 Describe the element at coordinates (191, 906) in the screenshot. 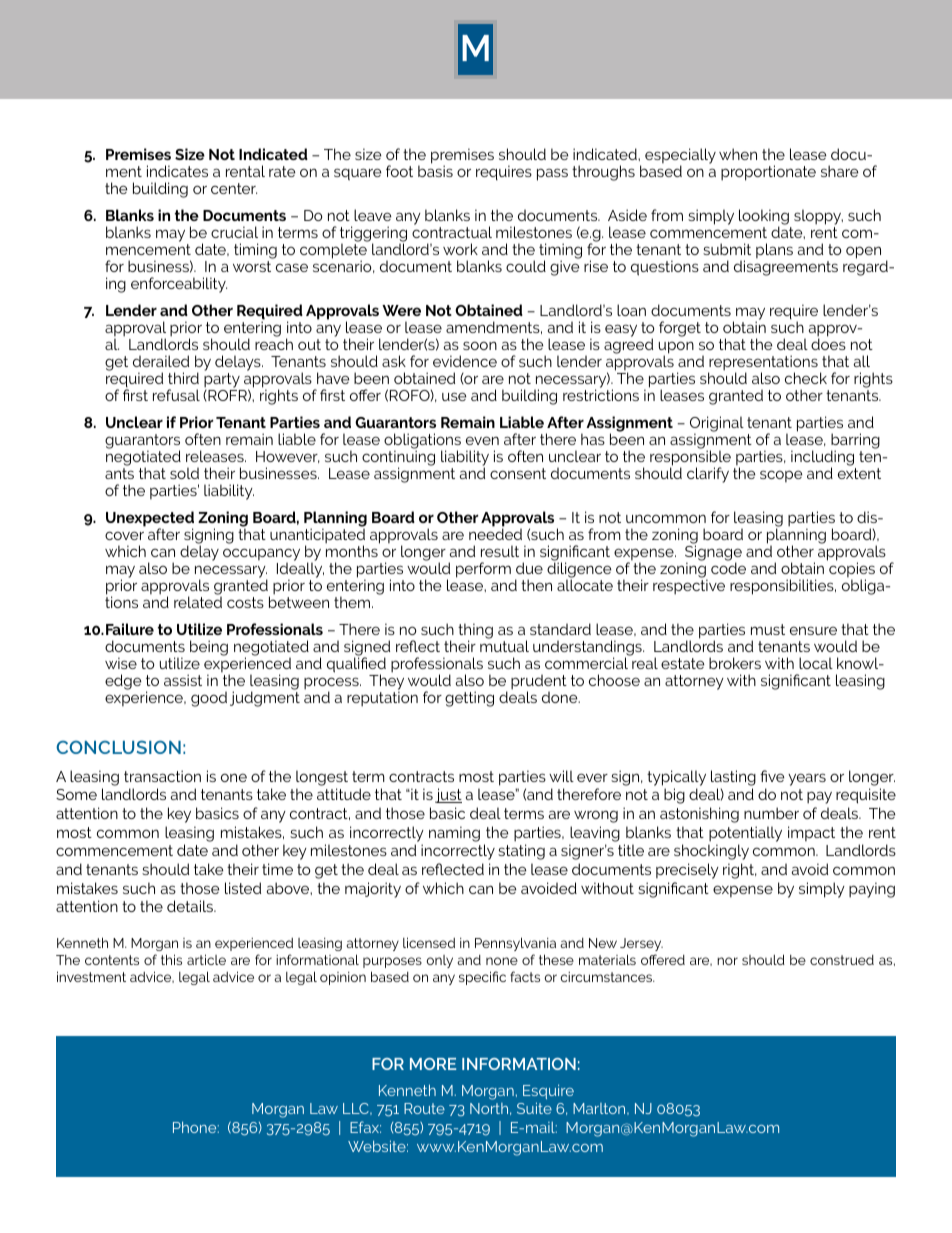

I see `details` at that location.
